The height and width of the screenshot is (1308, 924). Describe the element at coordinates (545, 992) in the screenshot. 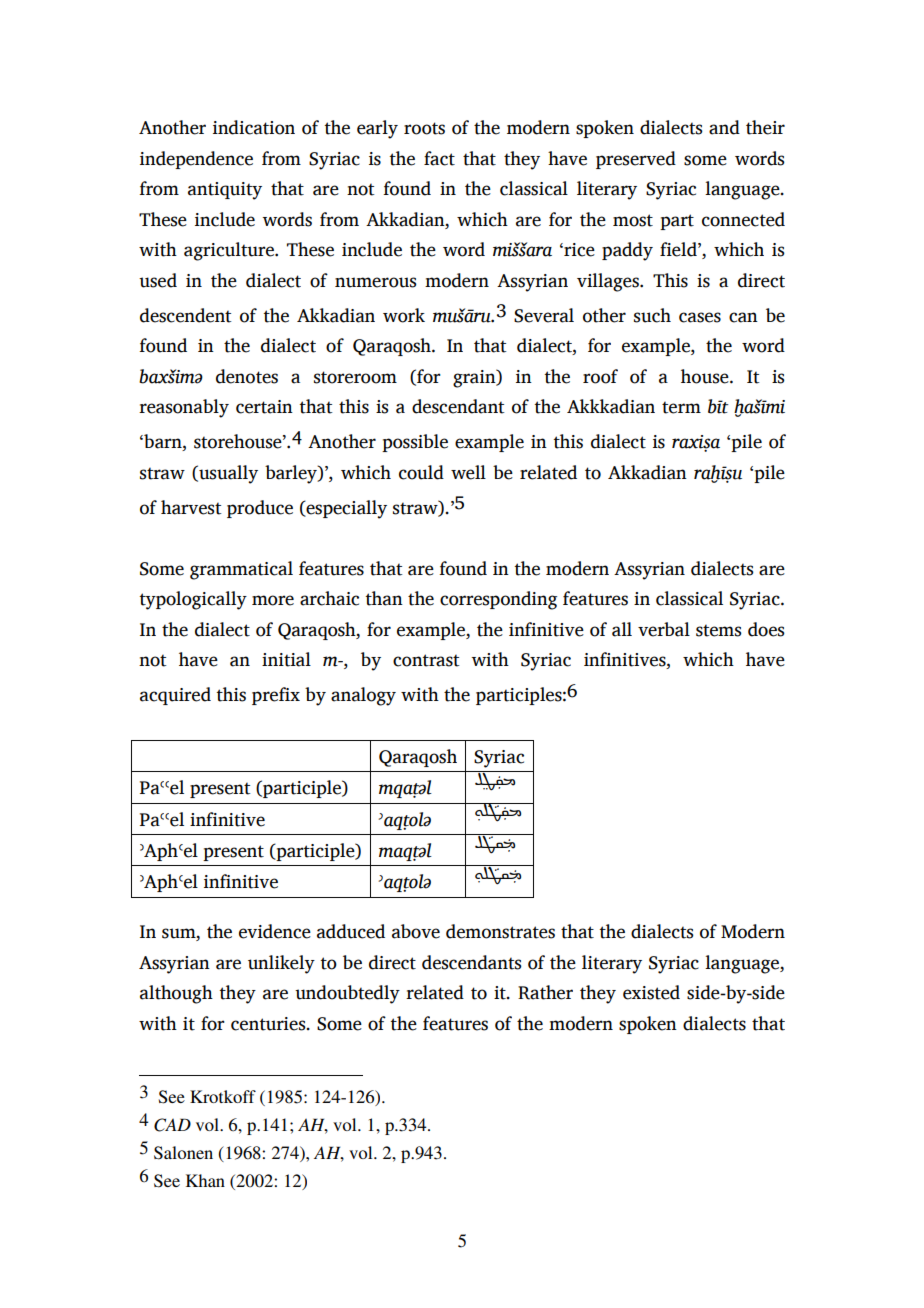

I see `Rather` at that location.
